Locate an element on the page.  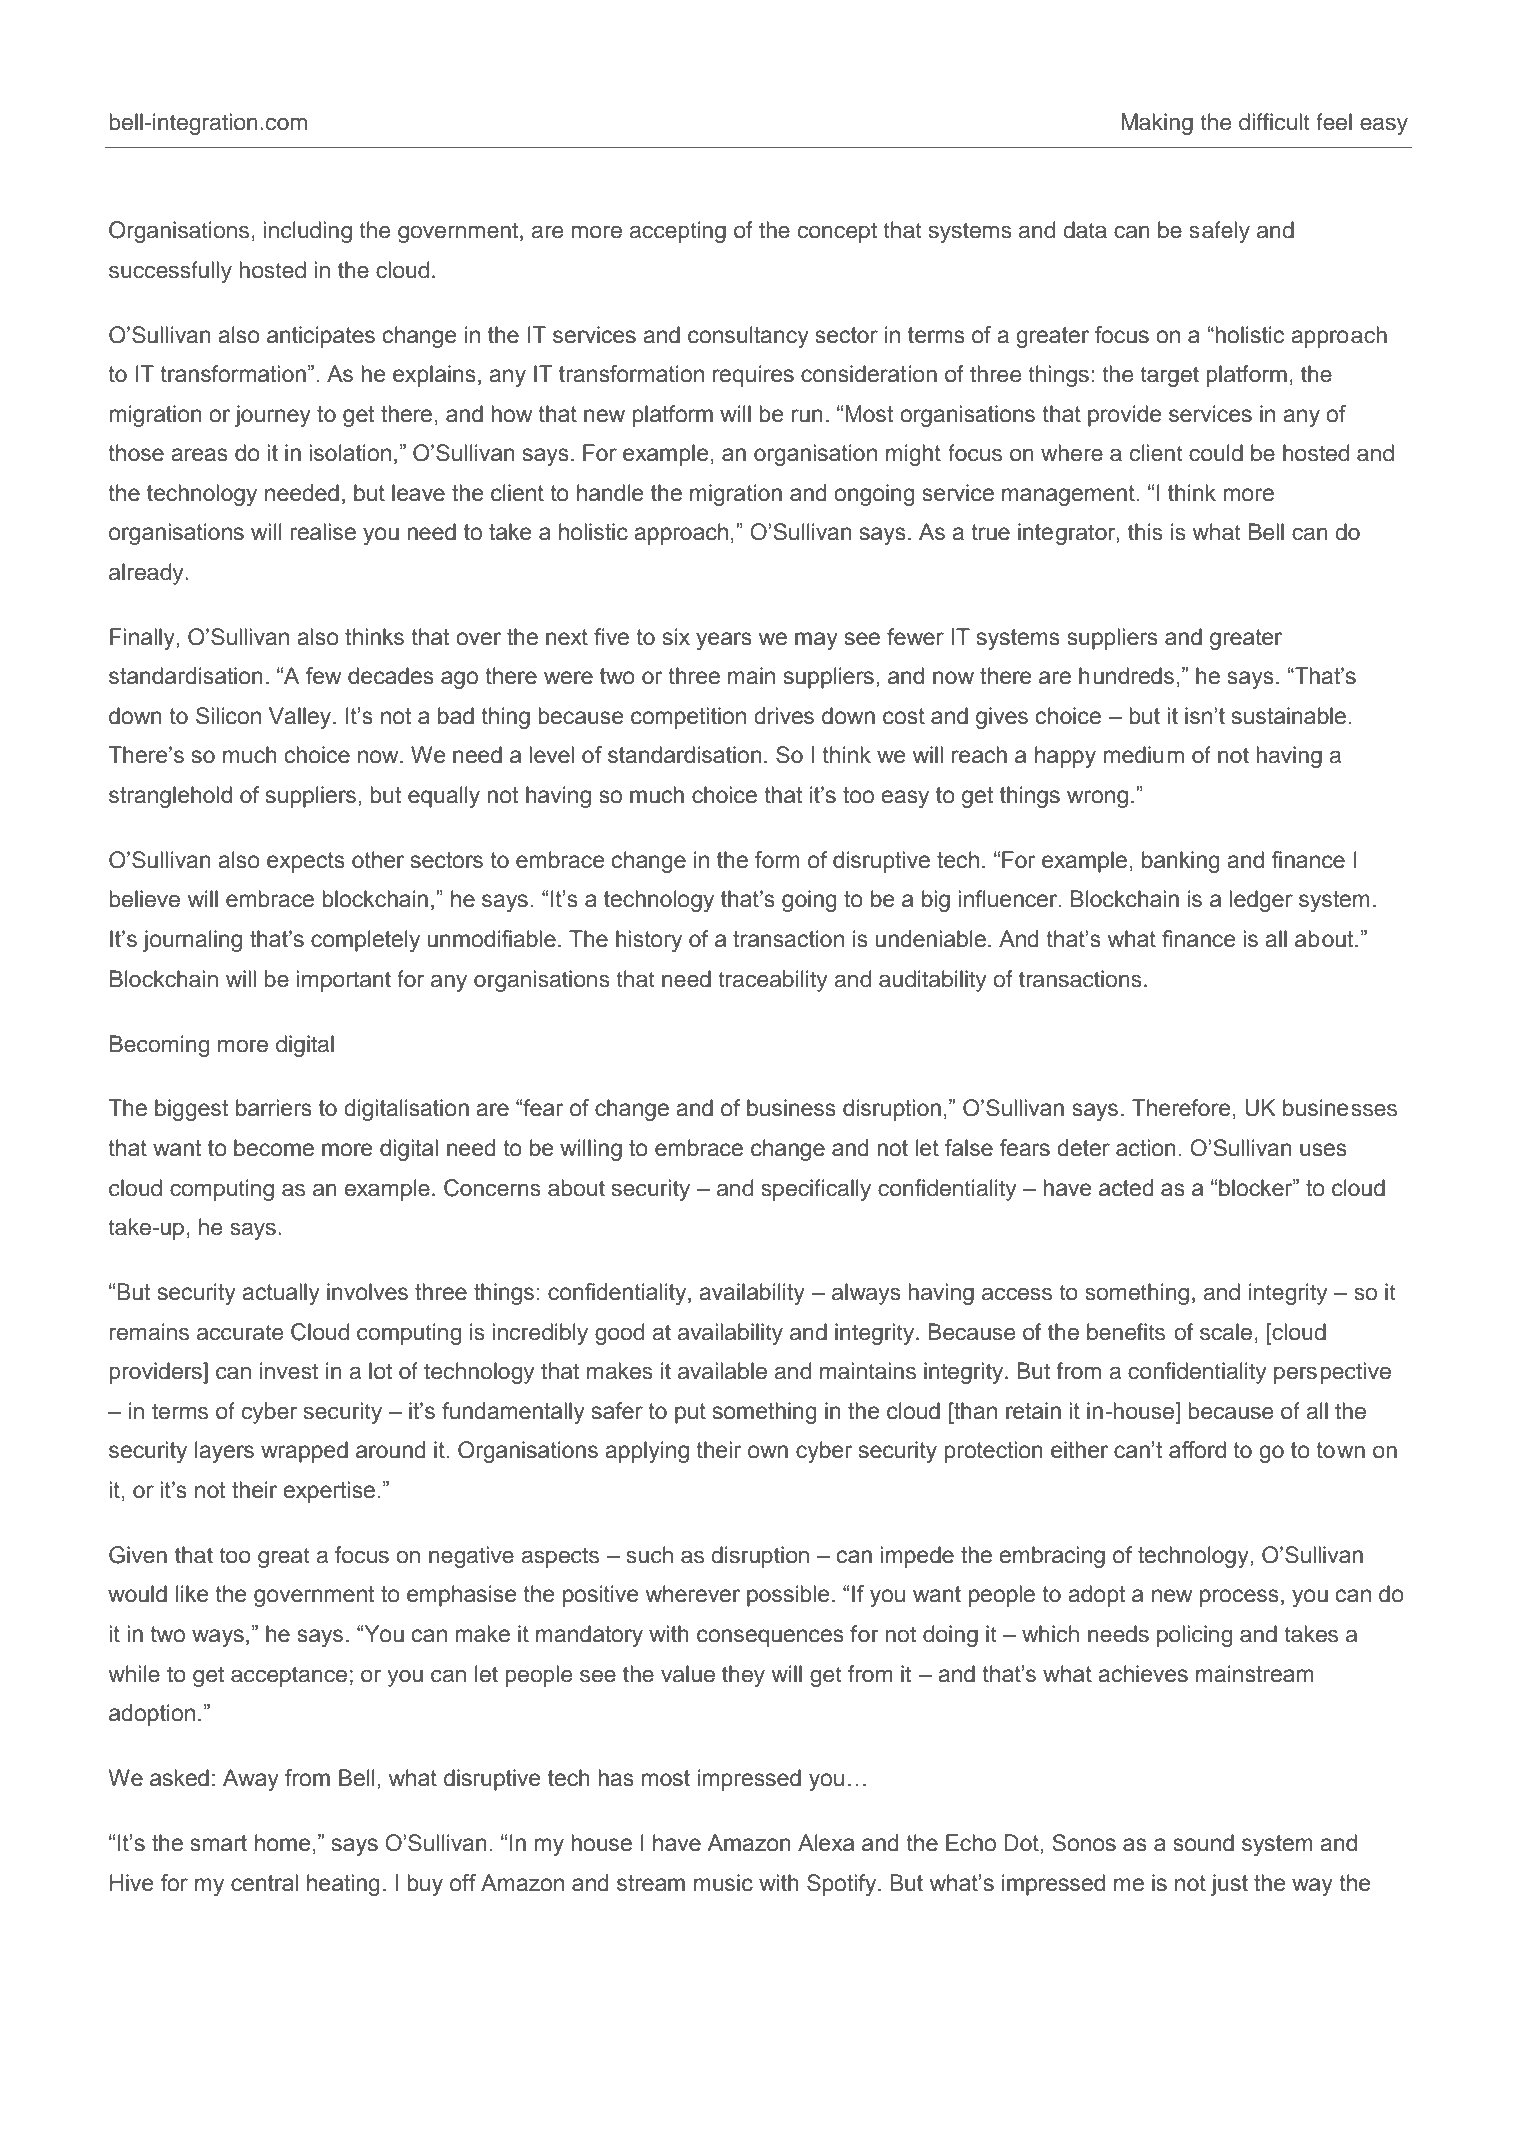
sound is located at coordinates (1203, 1843).
